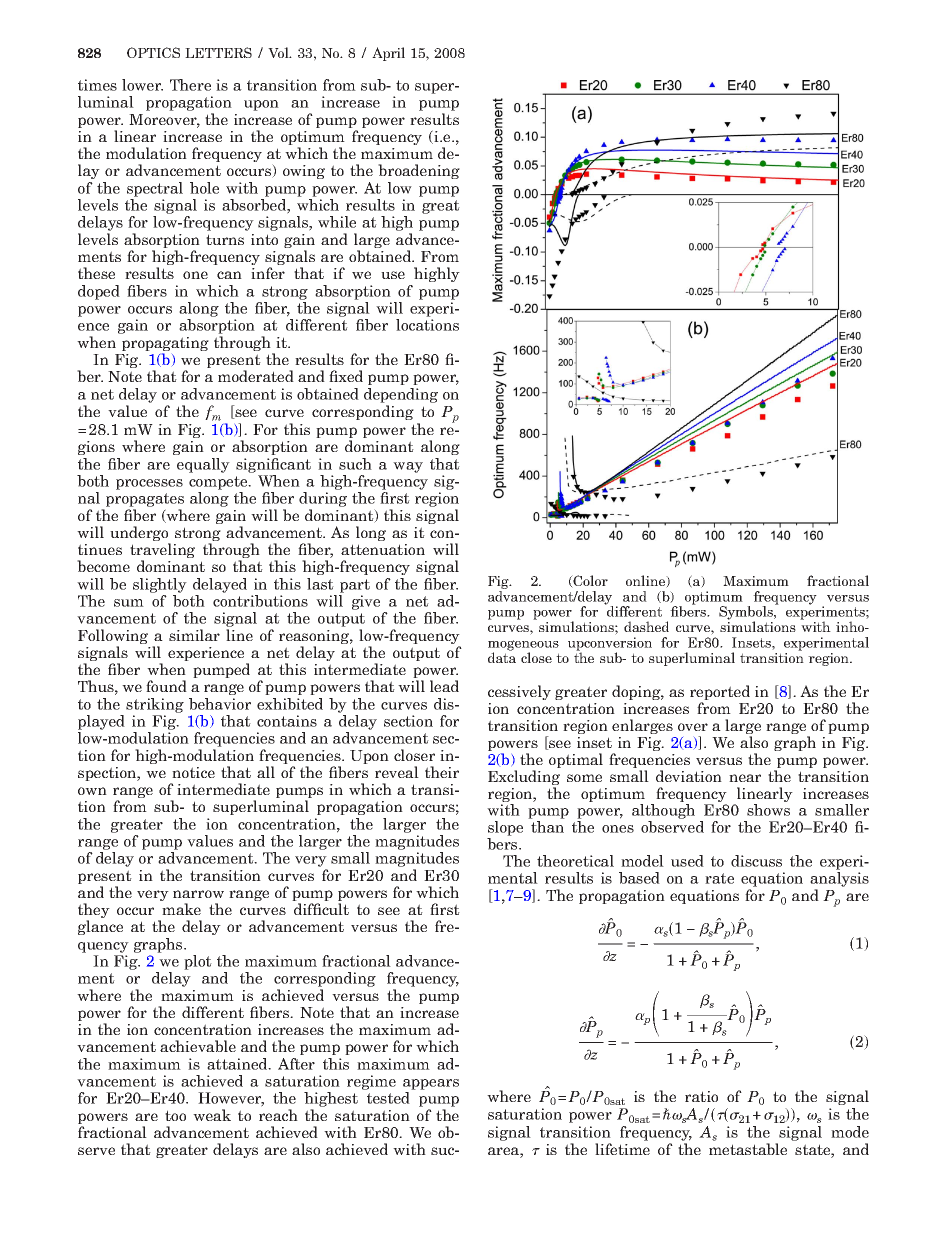  What do you see at coordinates (419, 171) in the document?
I see `broadening` at bounding box center [419, 171].
